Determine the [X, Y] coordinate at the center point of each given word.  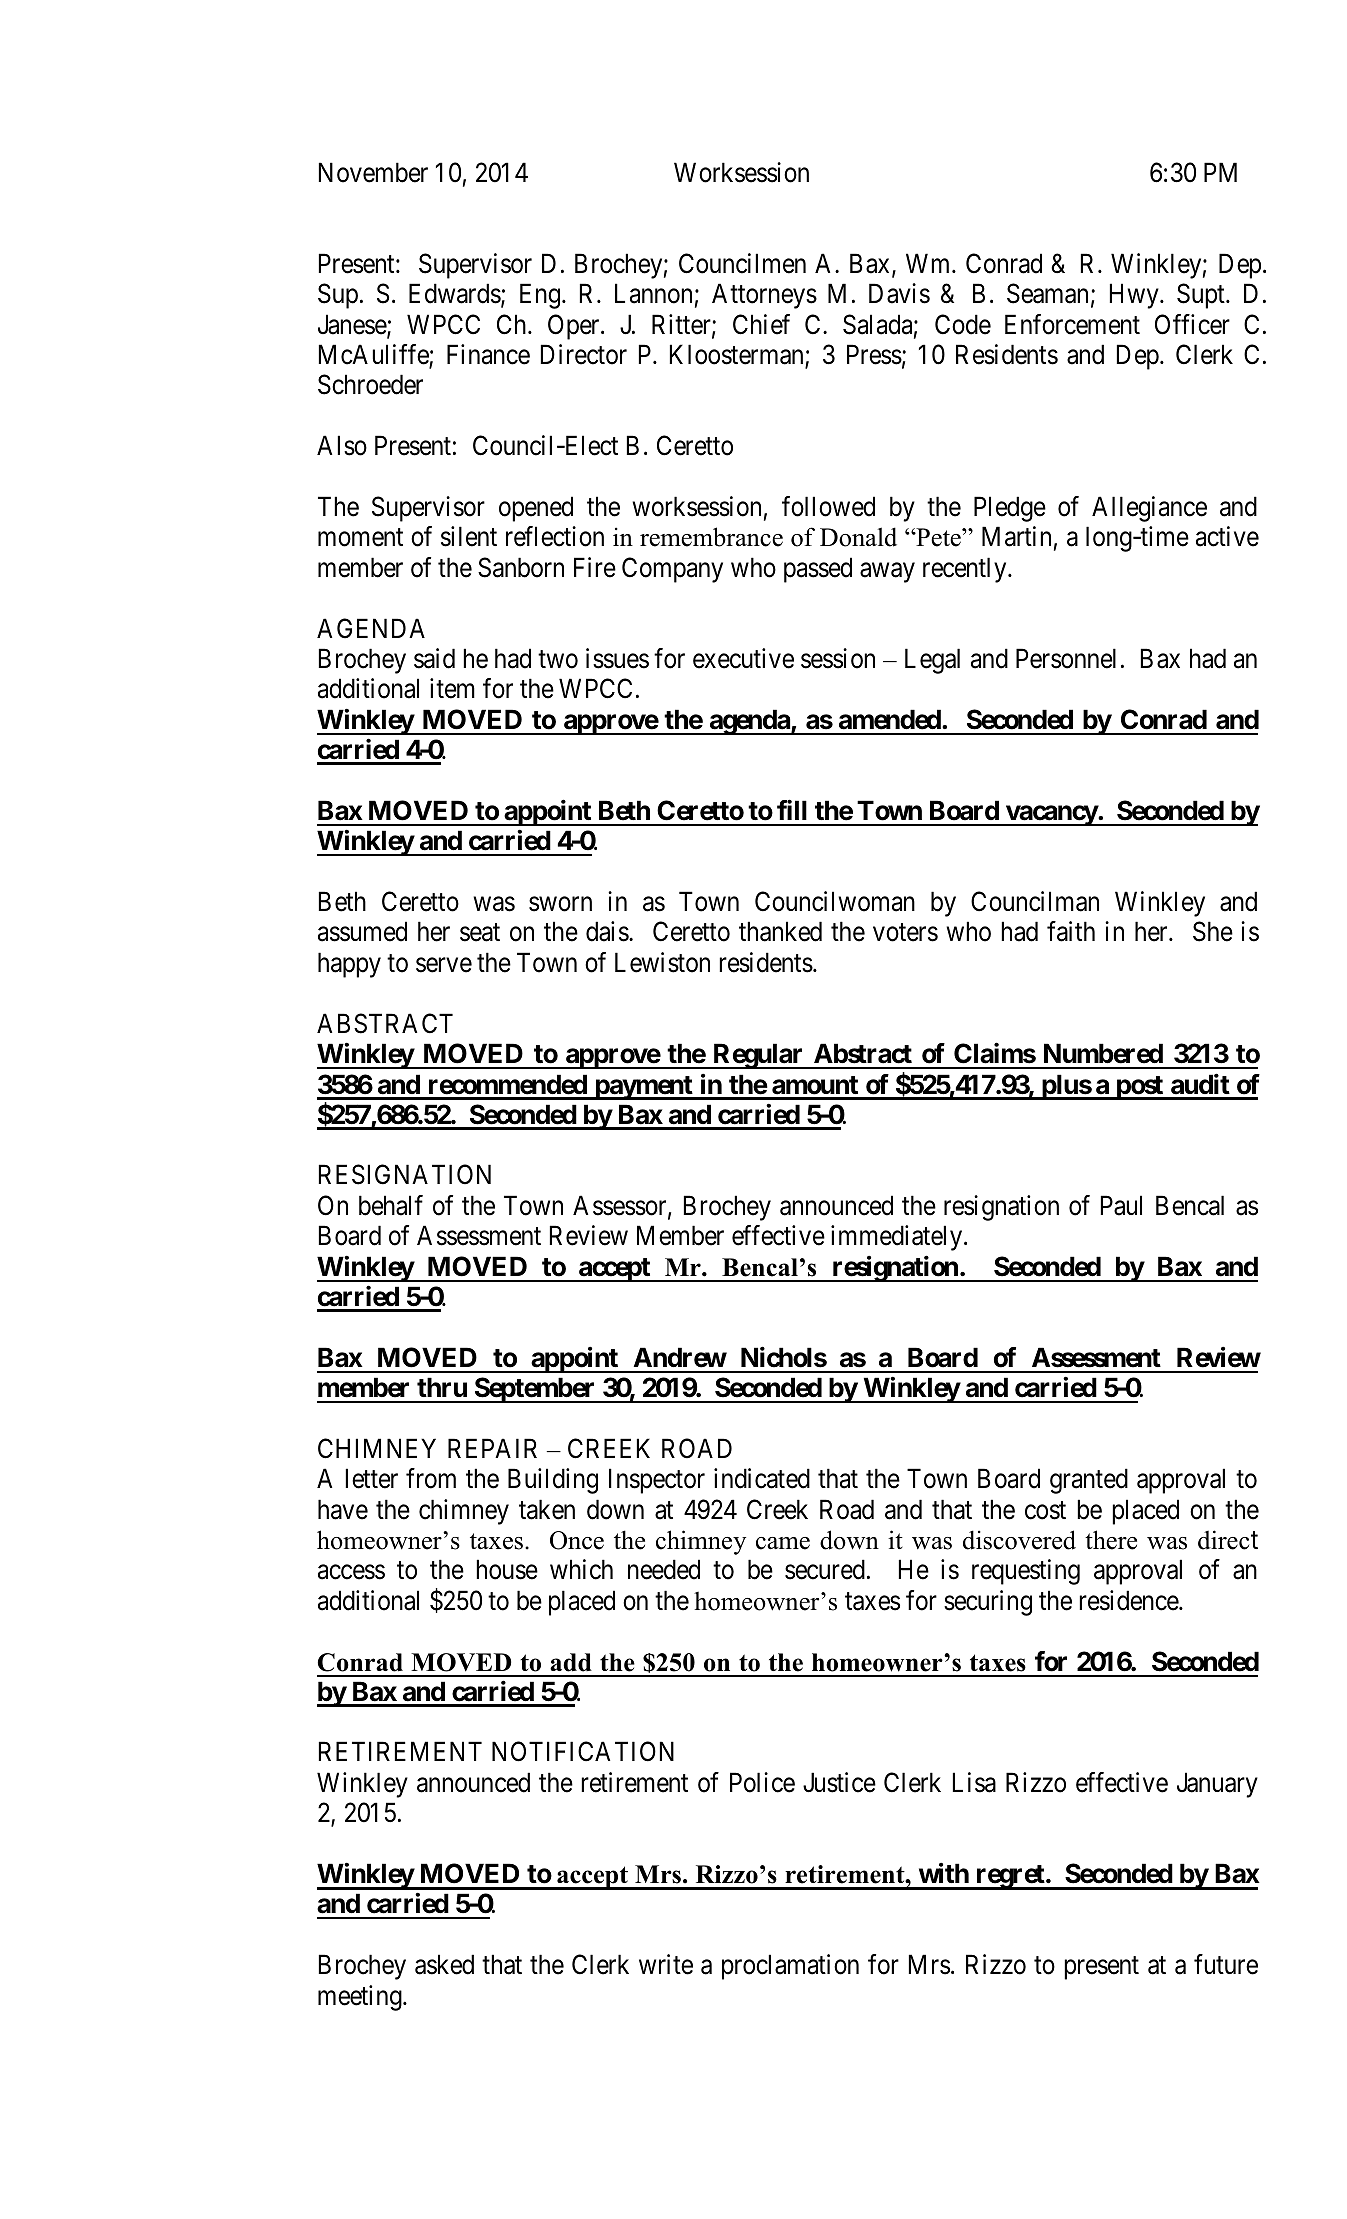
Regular [758, 1056]
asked [444, 1964]
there [1111, 1540]
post [1139, 1088]
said [434, 658]
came [783, 1543]
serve [444, 965]
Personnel [1066, 658]
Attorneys [764, 296]
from [431, 1478]
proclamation [790, 1967]
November [373, 172]
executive [743, 658]
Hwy [1135, 296]
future [1226, 1964]
